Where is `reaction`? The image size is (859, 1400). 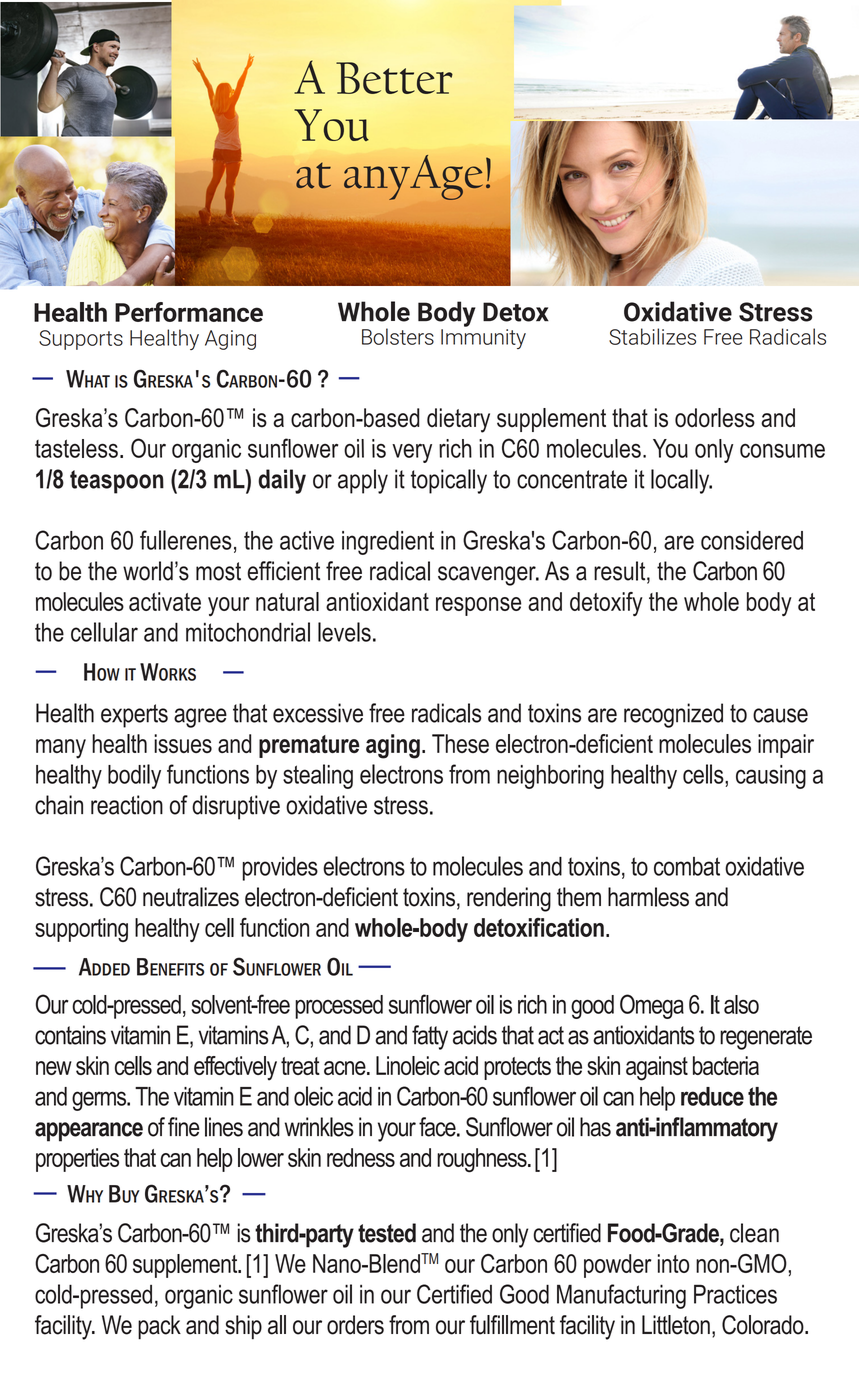
reaction is located at coordinates (127, 805).
